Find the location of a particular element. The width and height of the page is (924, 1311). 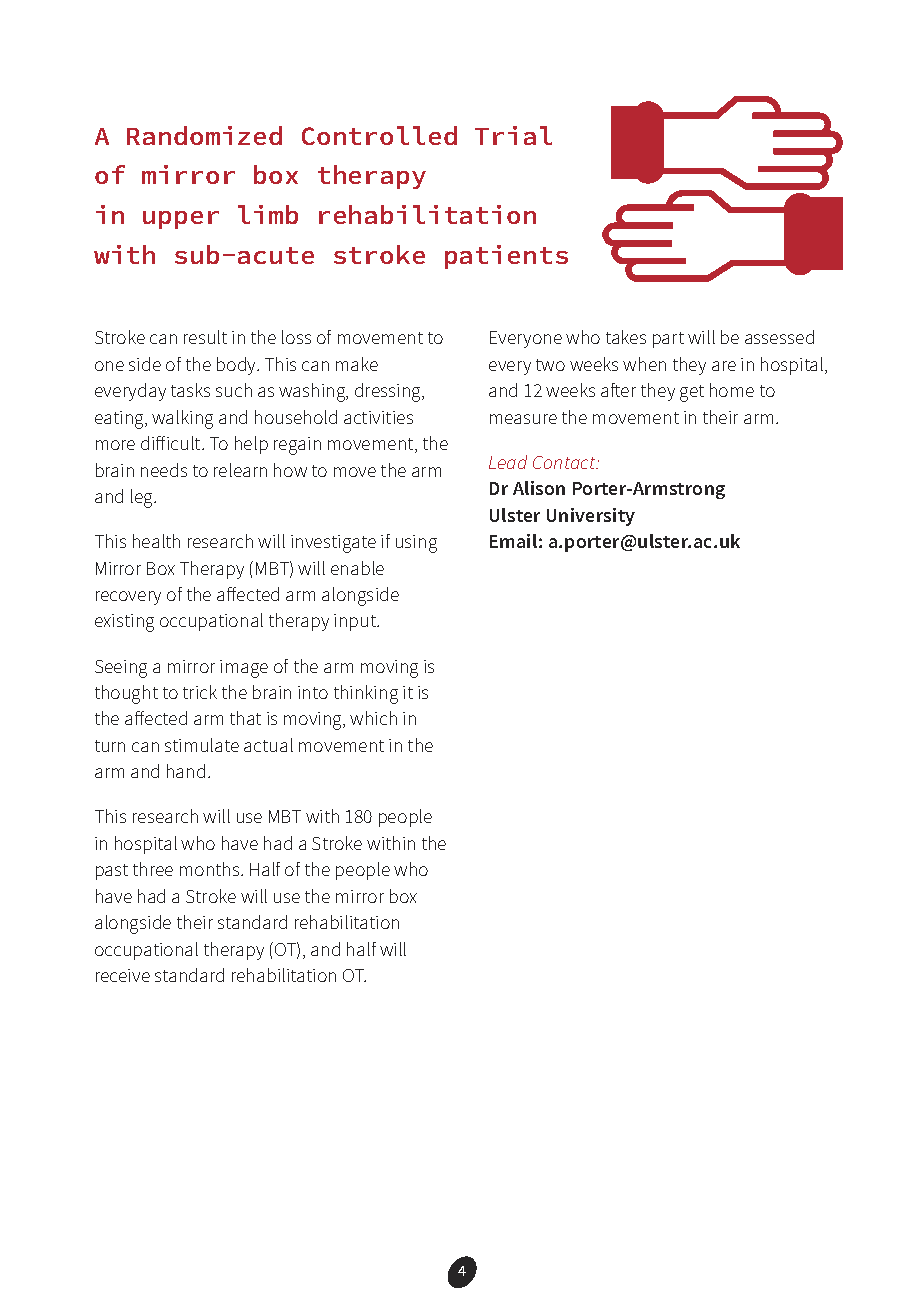

result is located at coordinates (205, 337).
